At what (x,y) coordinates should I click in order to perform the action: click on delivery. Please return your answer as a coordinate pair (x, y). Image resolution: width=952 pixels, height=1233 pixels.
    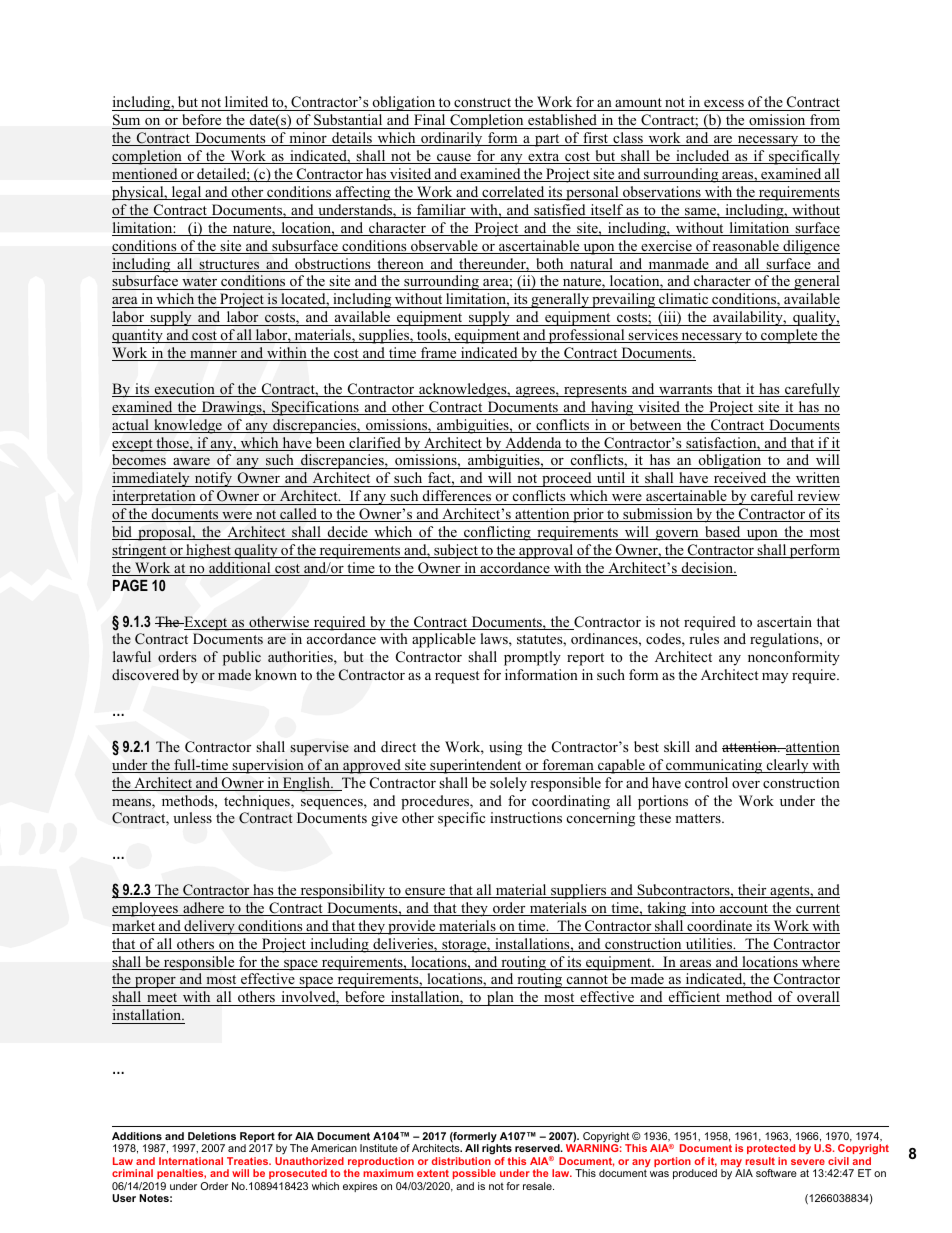
    Looking at the image, I should click on (209, 927).
